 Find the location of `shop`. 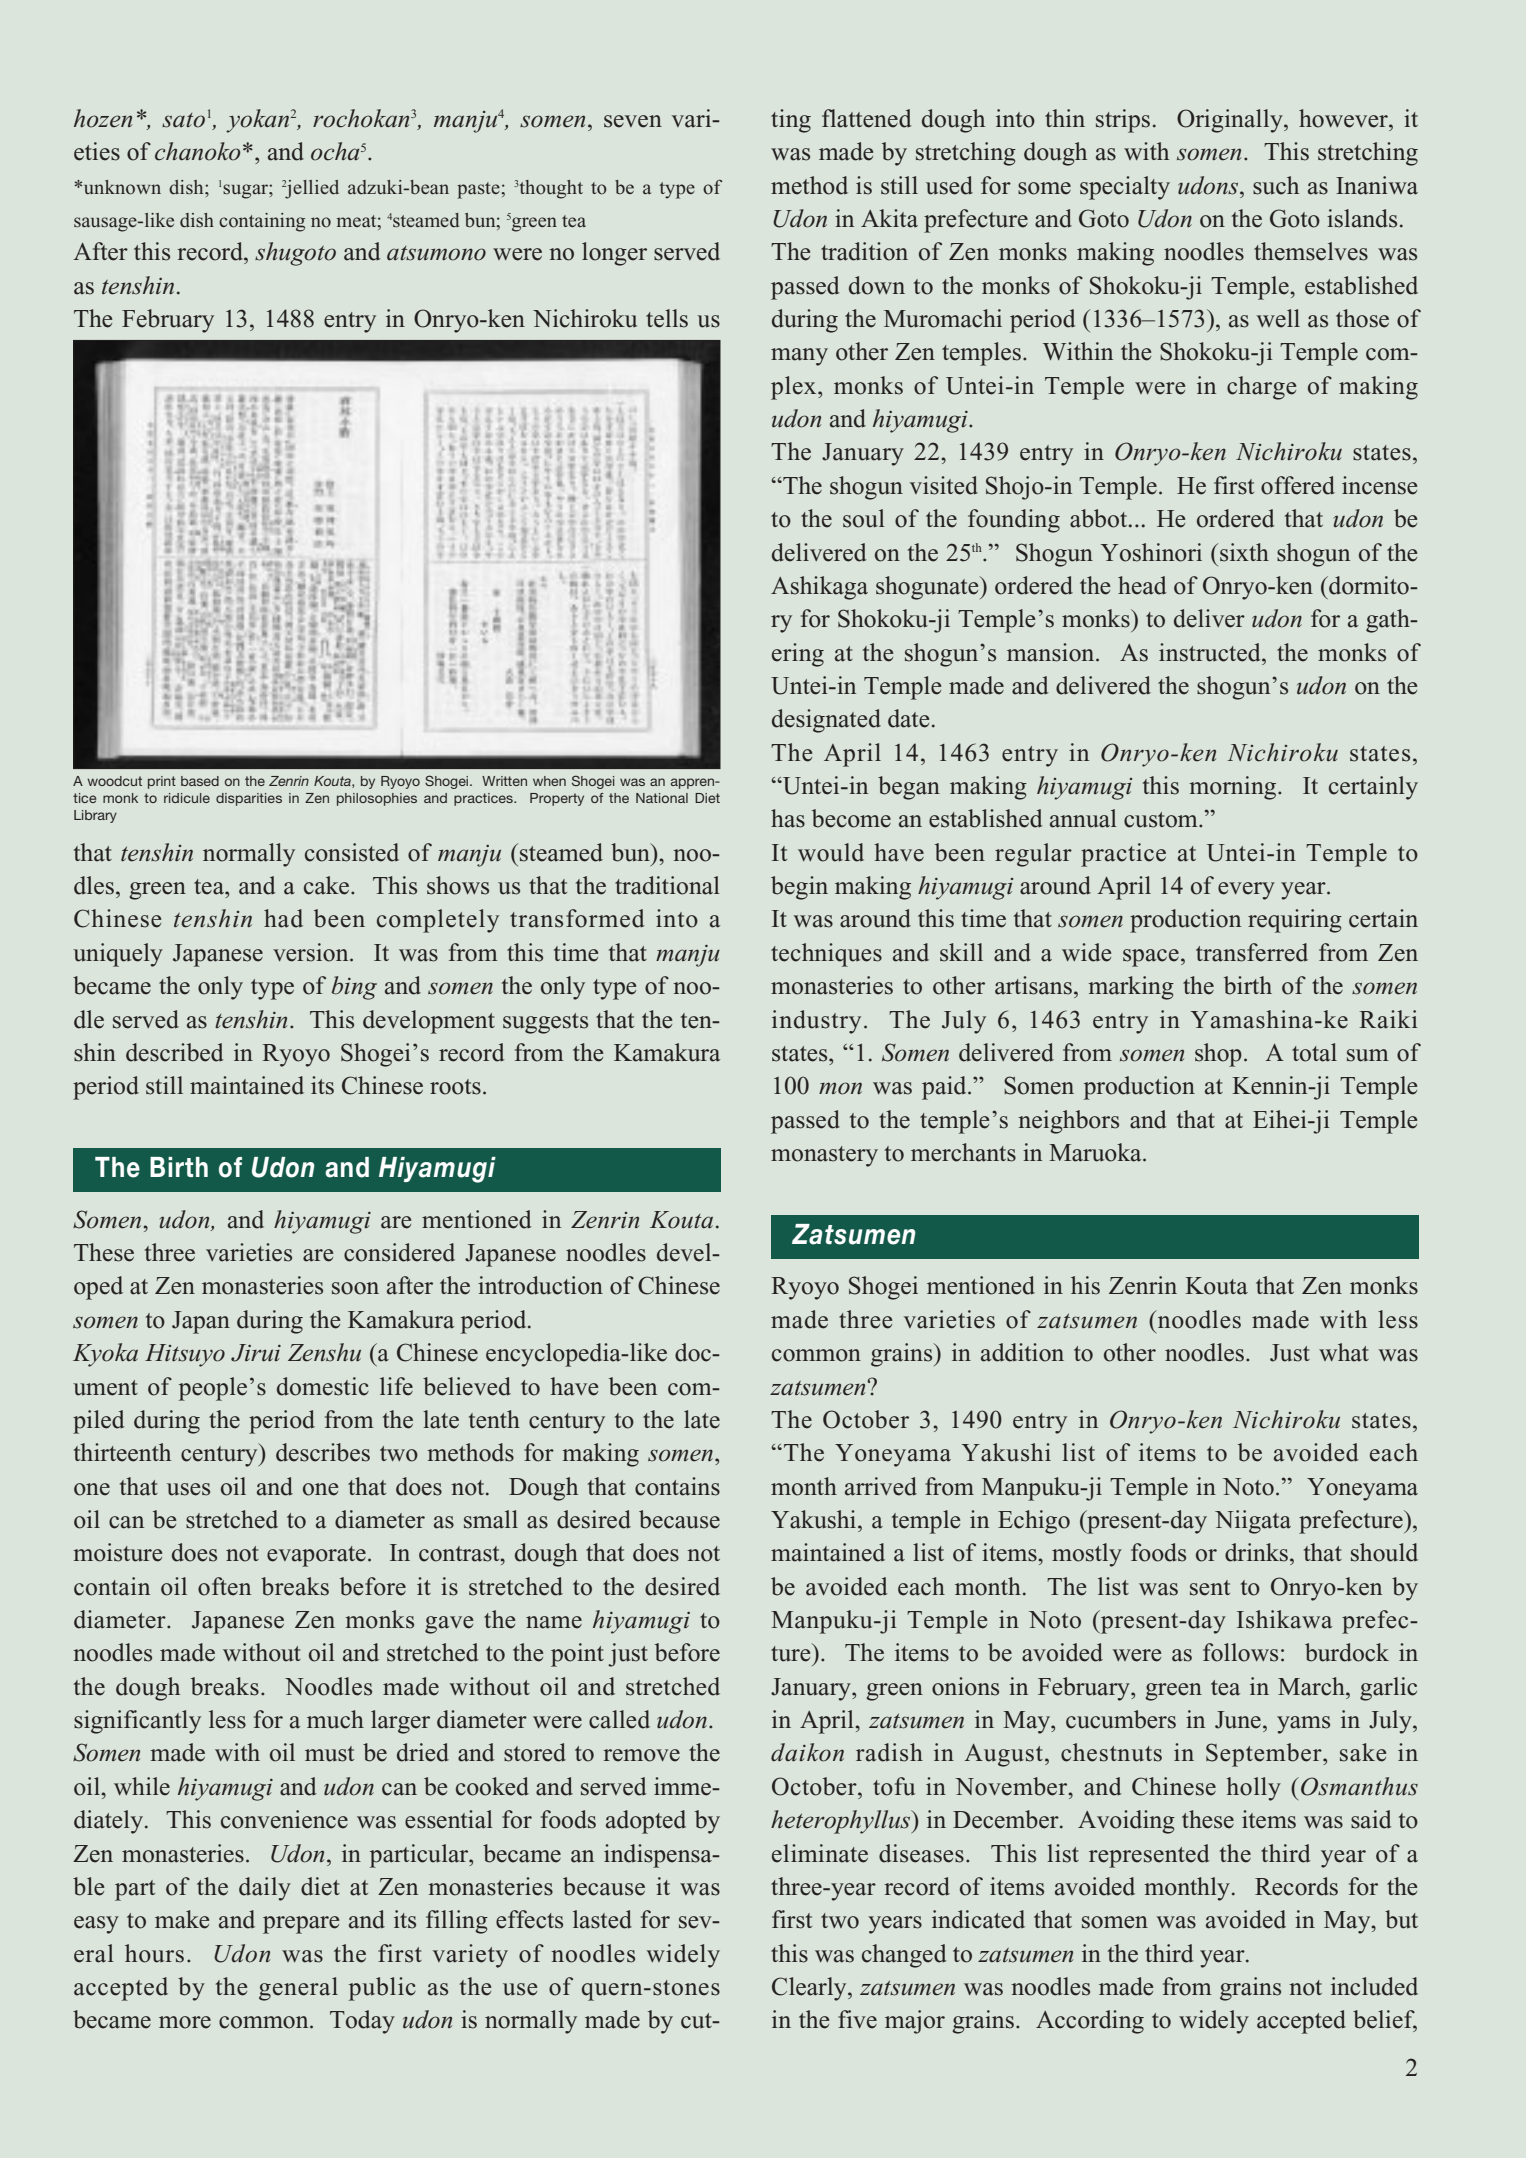

shop is located at coordinates (1218, 1055).
